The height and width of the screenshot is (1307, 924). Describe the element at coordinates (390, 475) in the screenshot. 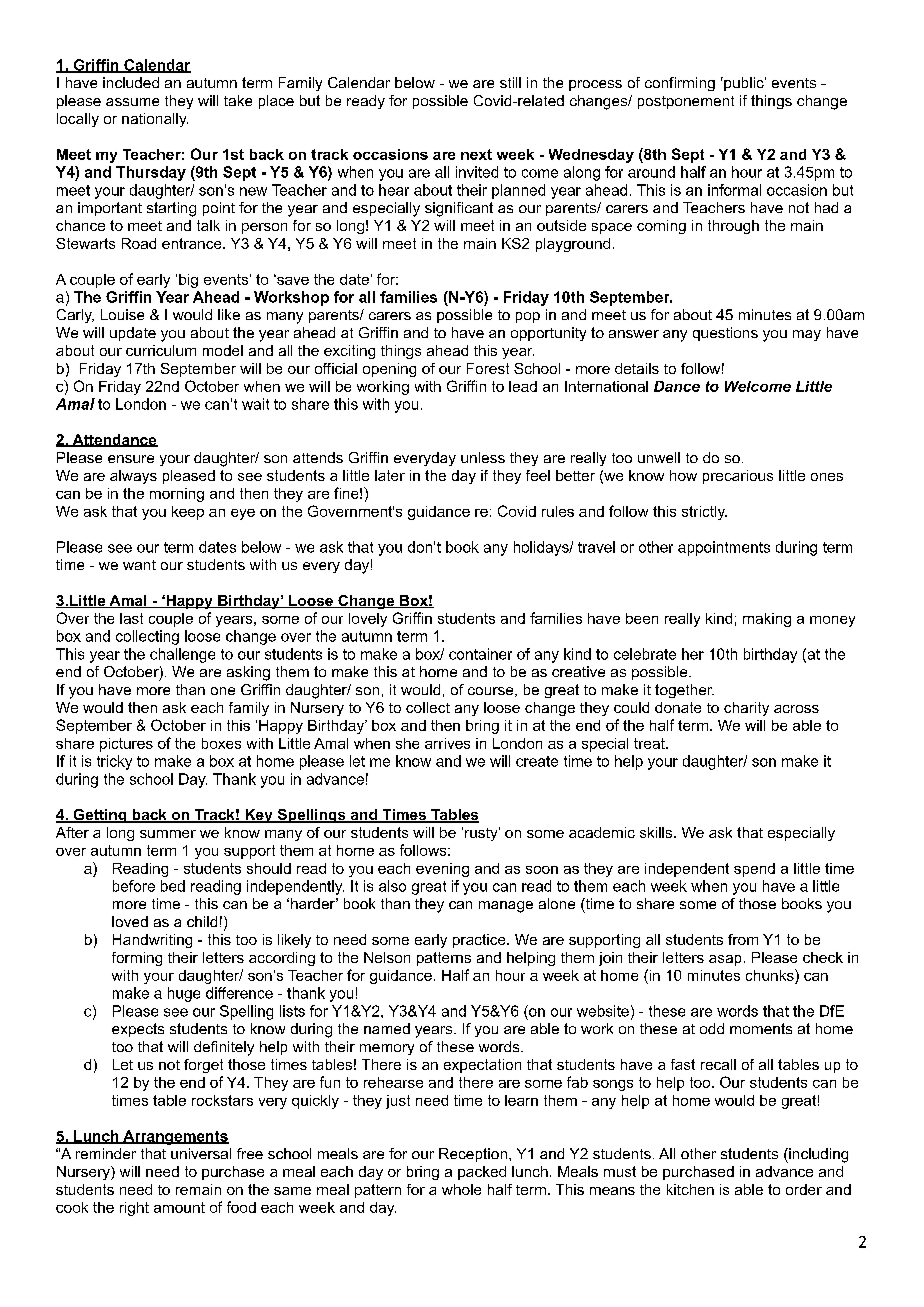

I see `later` at that location.
